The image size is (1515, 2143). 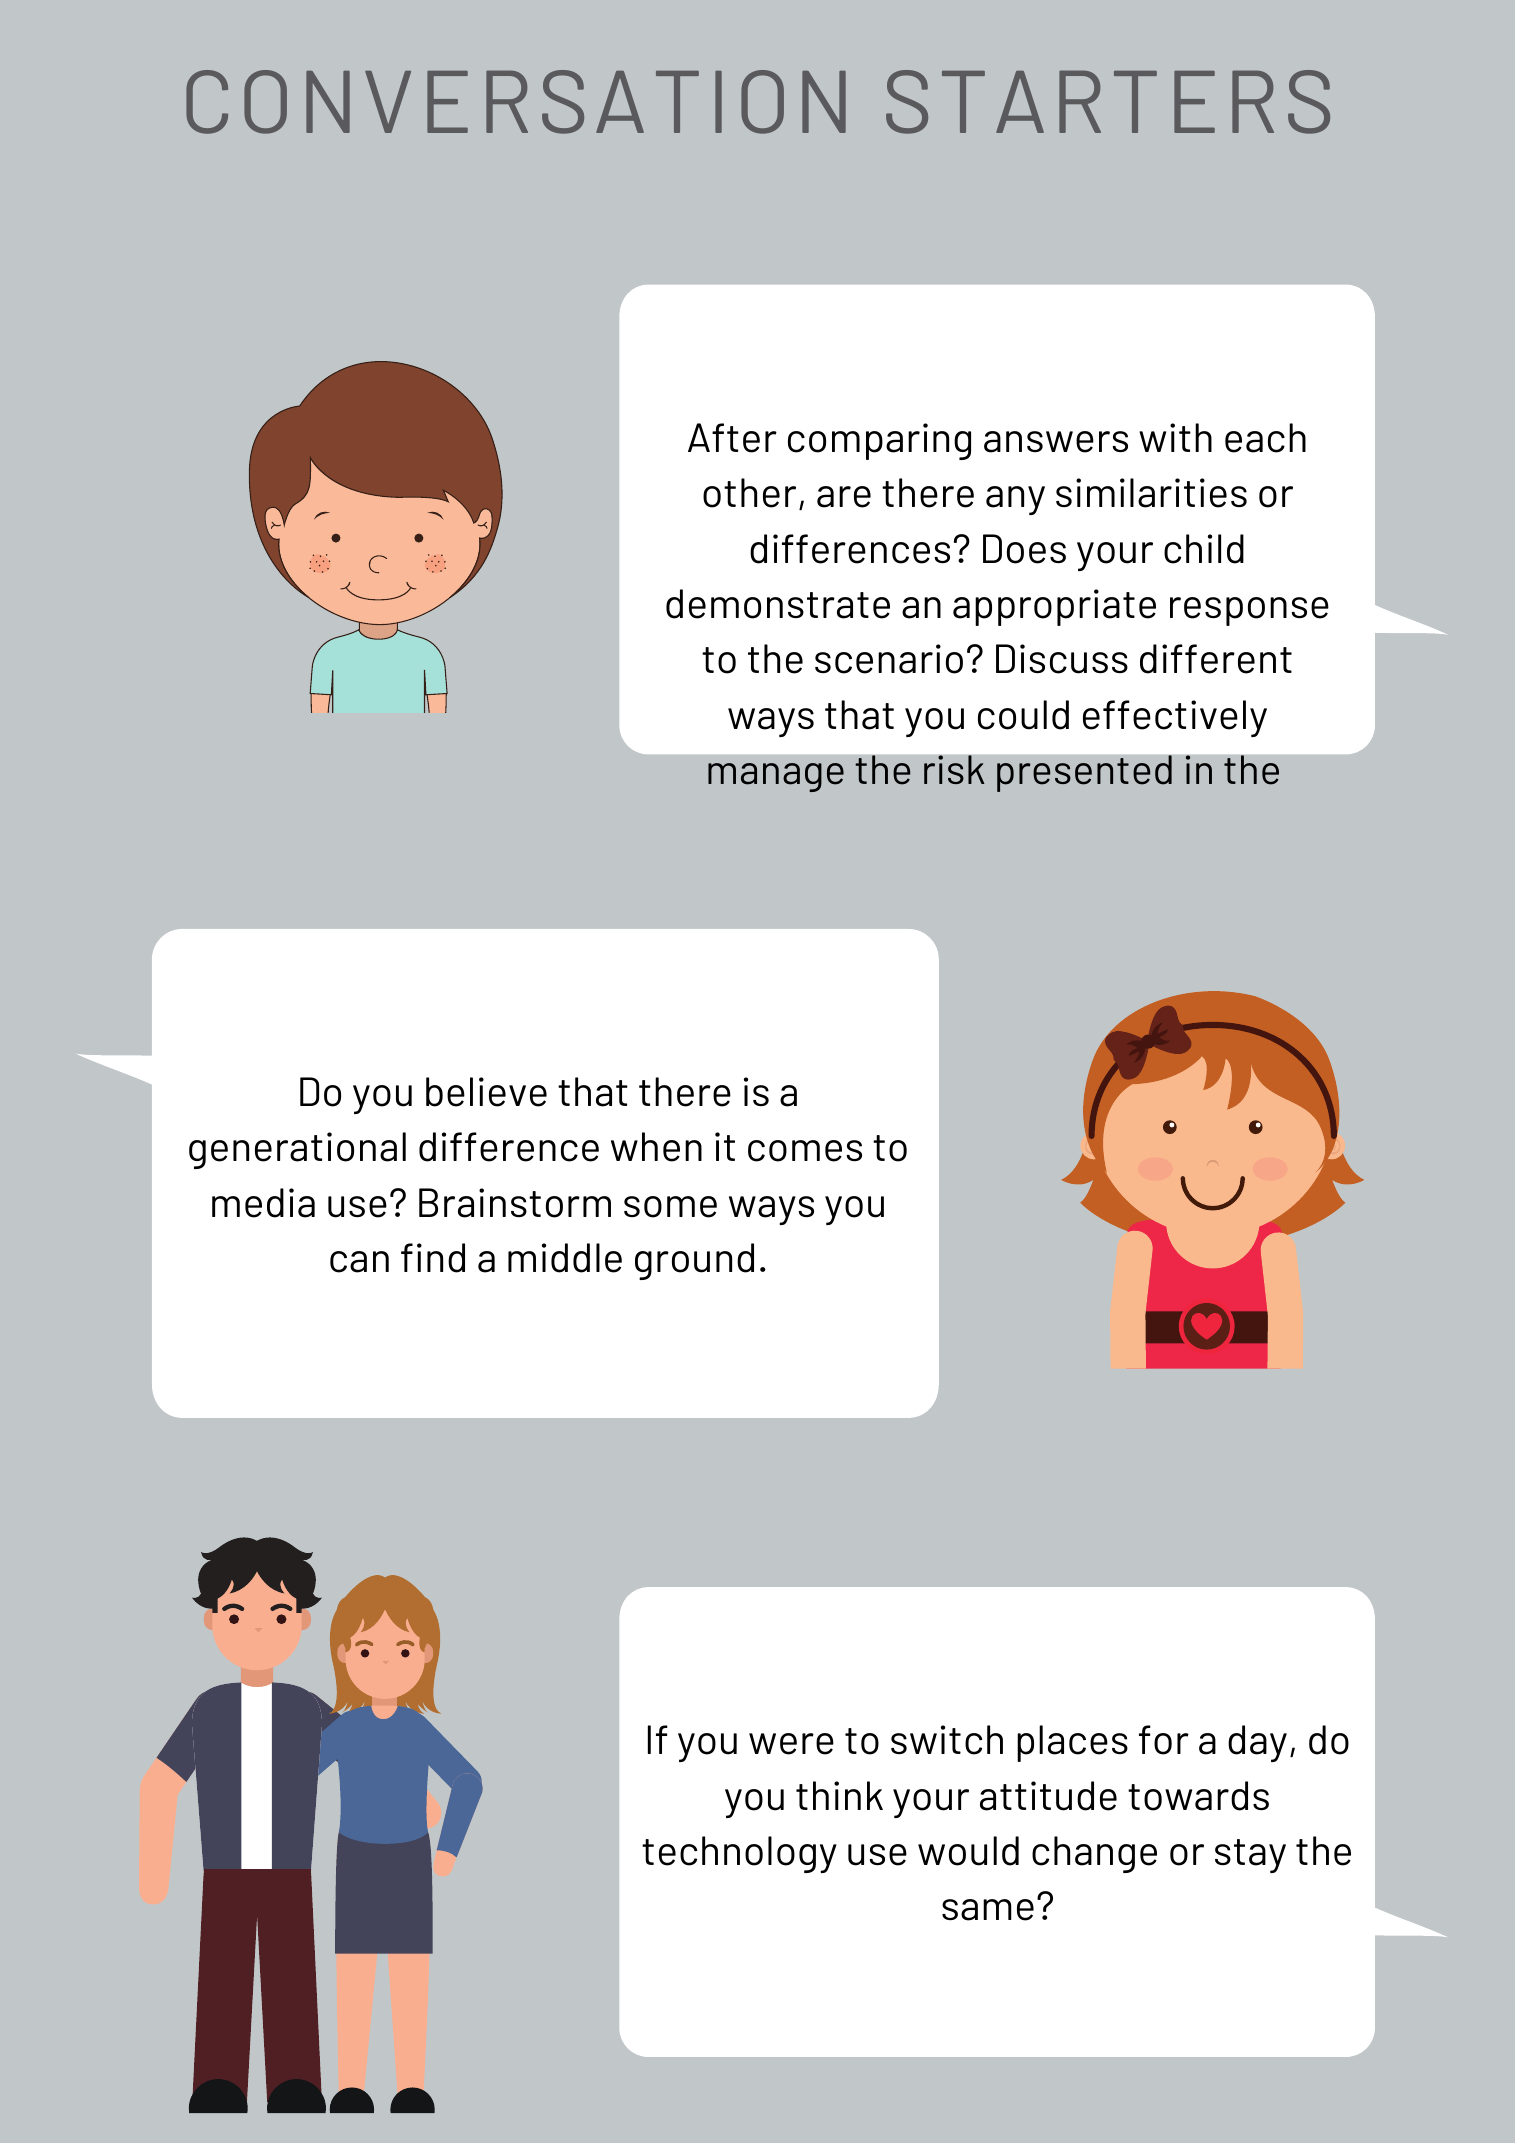 I want to click on manage, so click(x=776, y=777).
